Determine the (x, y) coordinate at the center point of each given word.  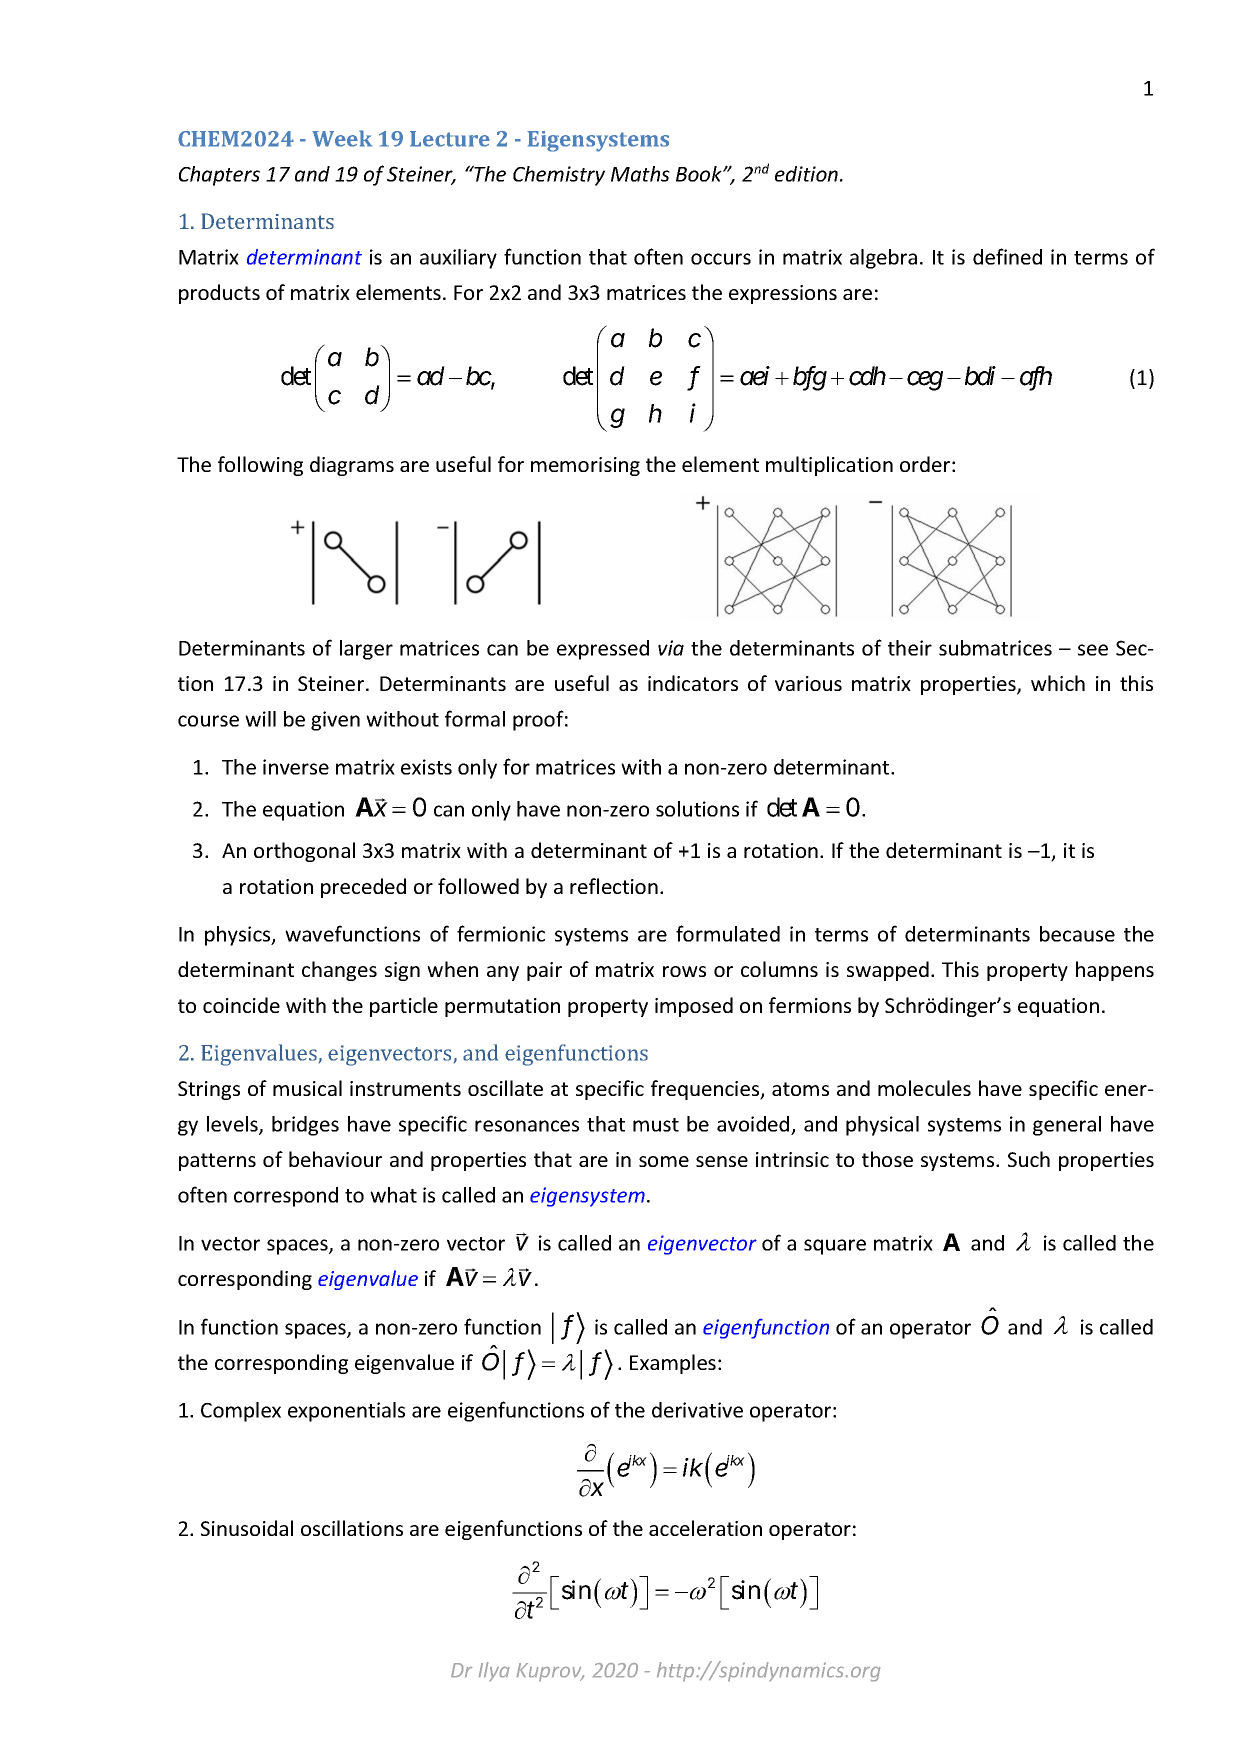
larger (366, 650)
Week (342, 138)
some (664, 1161)
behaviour (335, 1159)
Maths (640, 174)
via (671, 648)
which (1058, 683)
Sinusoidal (247, 1528)
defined (1007, 256)
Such (1029, 1159)
